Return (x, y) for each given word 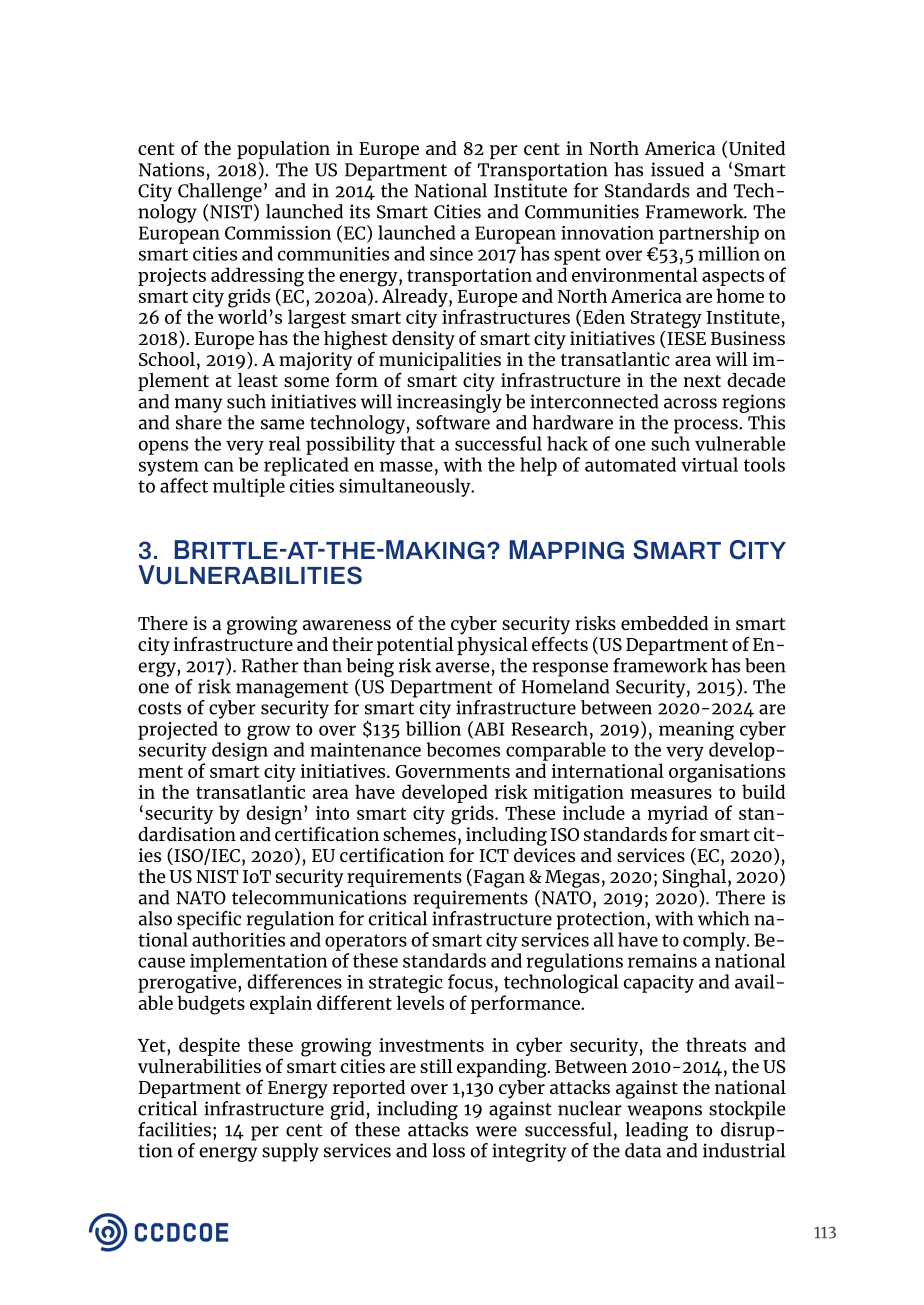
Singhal (694, 878)
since (451, 254)
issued (677, 169)
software (453, 422)
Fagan (498, 878)
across (690, 403)
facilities (174, 1129)
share (199, 422)
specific (209, 920)
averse (462, 667)
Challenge (220, 192)
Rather (270, 665)
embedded (664, 623)
